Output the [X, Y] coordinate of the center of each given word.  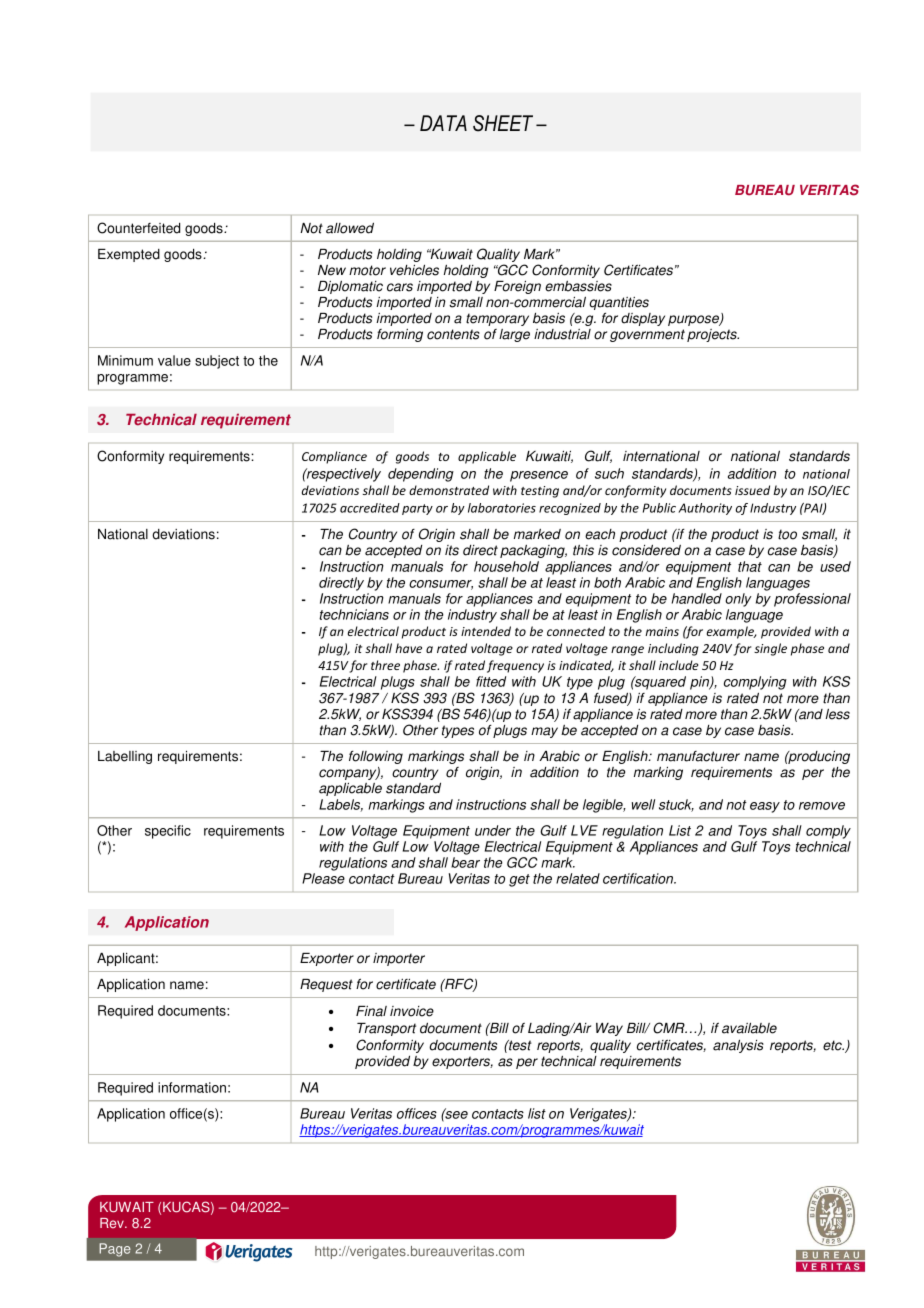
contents [453, 334]
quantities [619, 305]
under [493, 830]
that [750, 566]
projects [713, 335]
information [192, 1087]
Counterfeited [138, 228]
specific [168, 832]
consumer [441, 585]
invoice [412, 1011]
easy [765, 807]
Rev [113, 1223]
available [749, 1028]
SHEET [503, 123]
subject [217, 362]
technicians [354, 614]
